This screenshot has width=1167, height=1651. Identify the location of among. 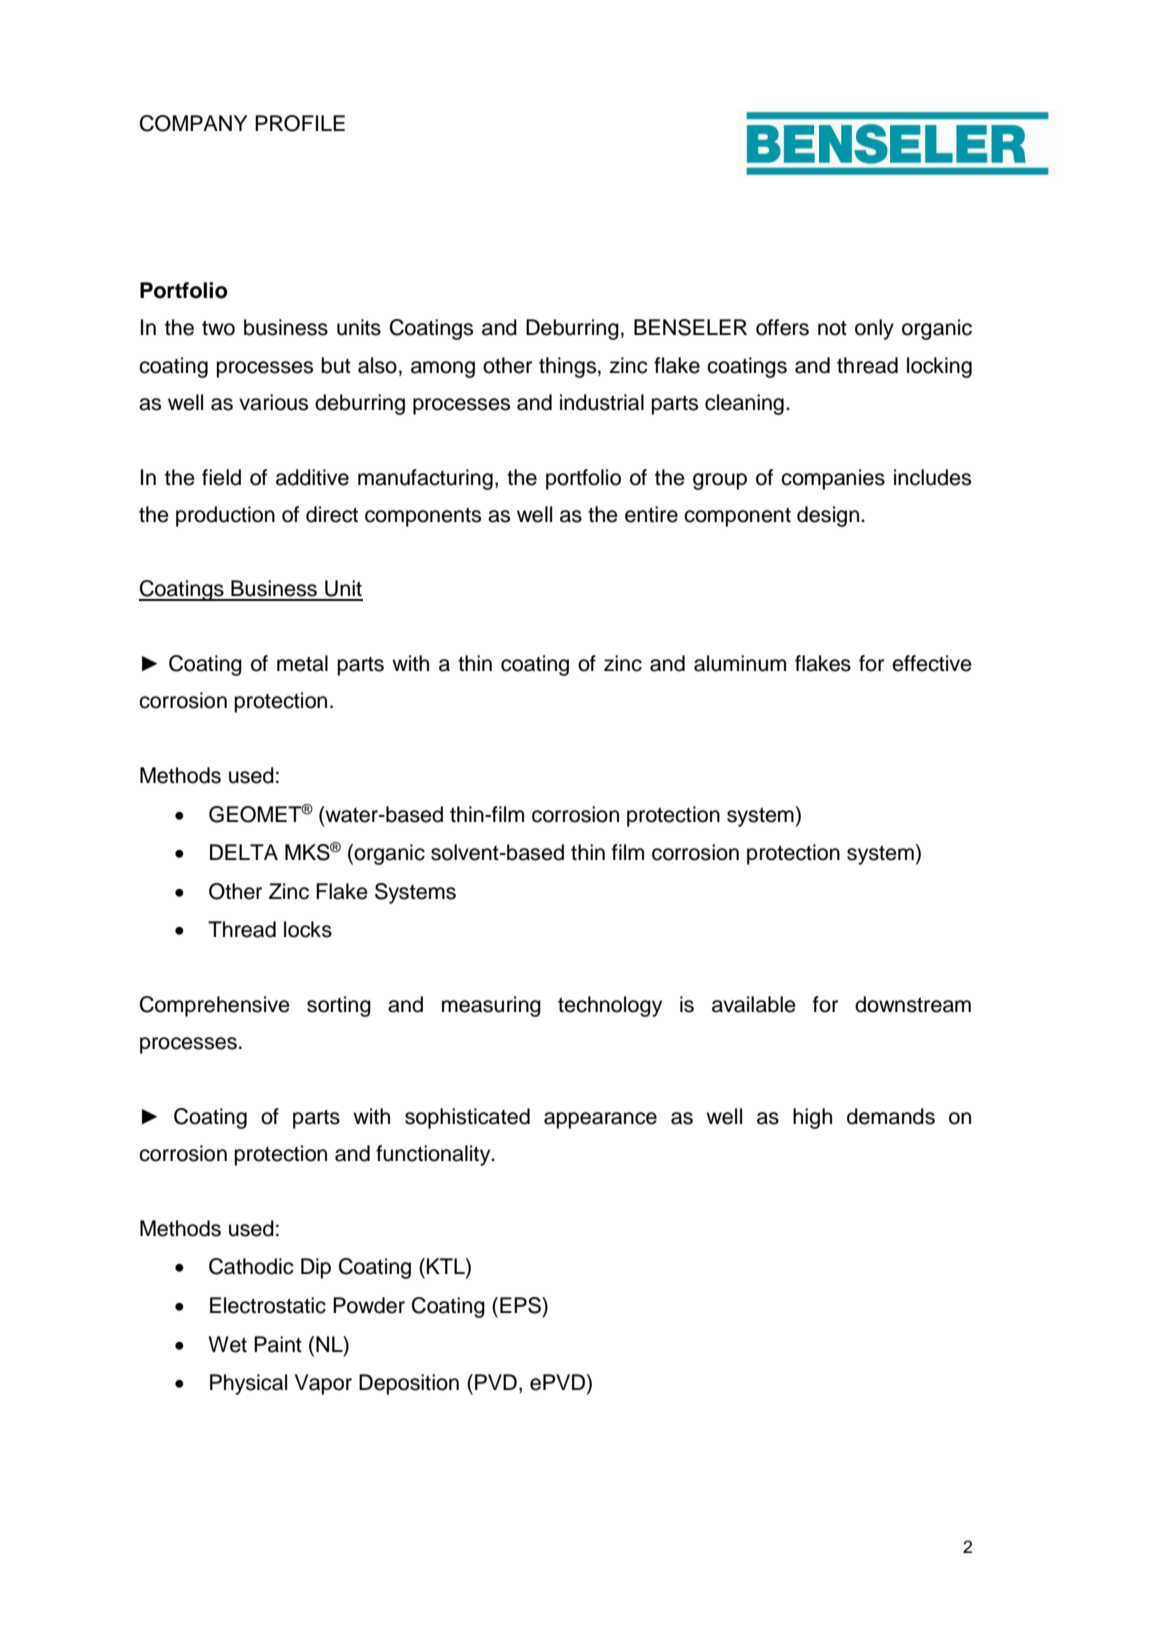
(443, 369).
